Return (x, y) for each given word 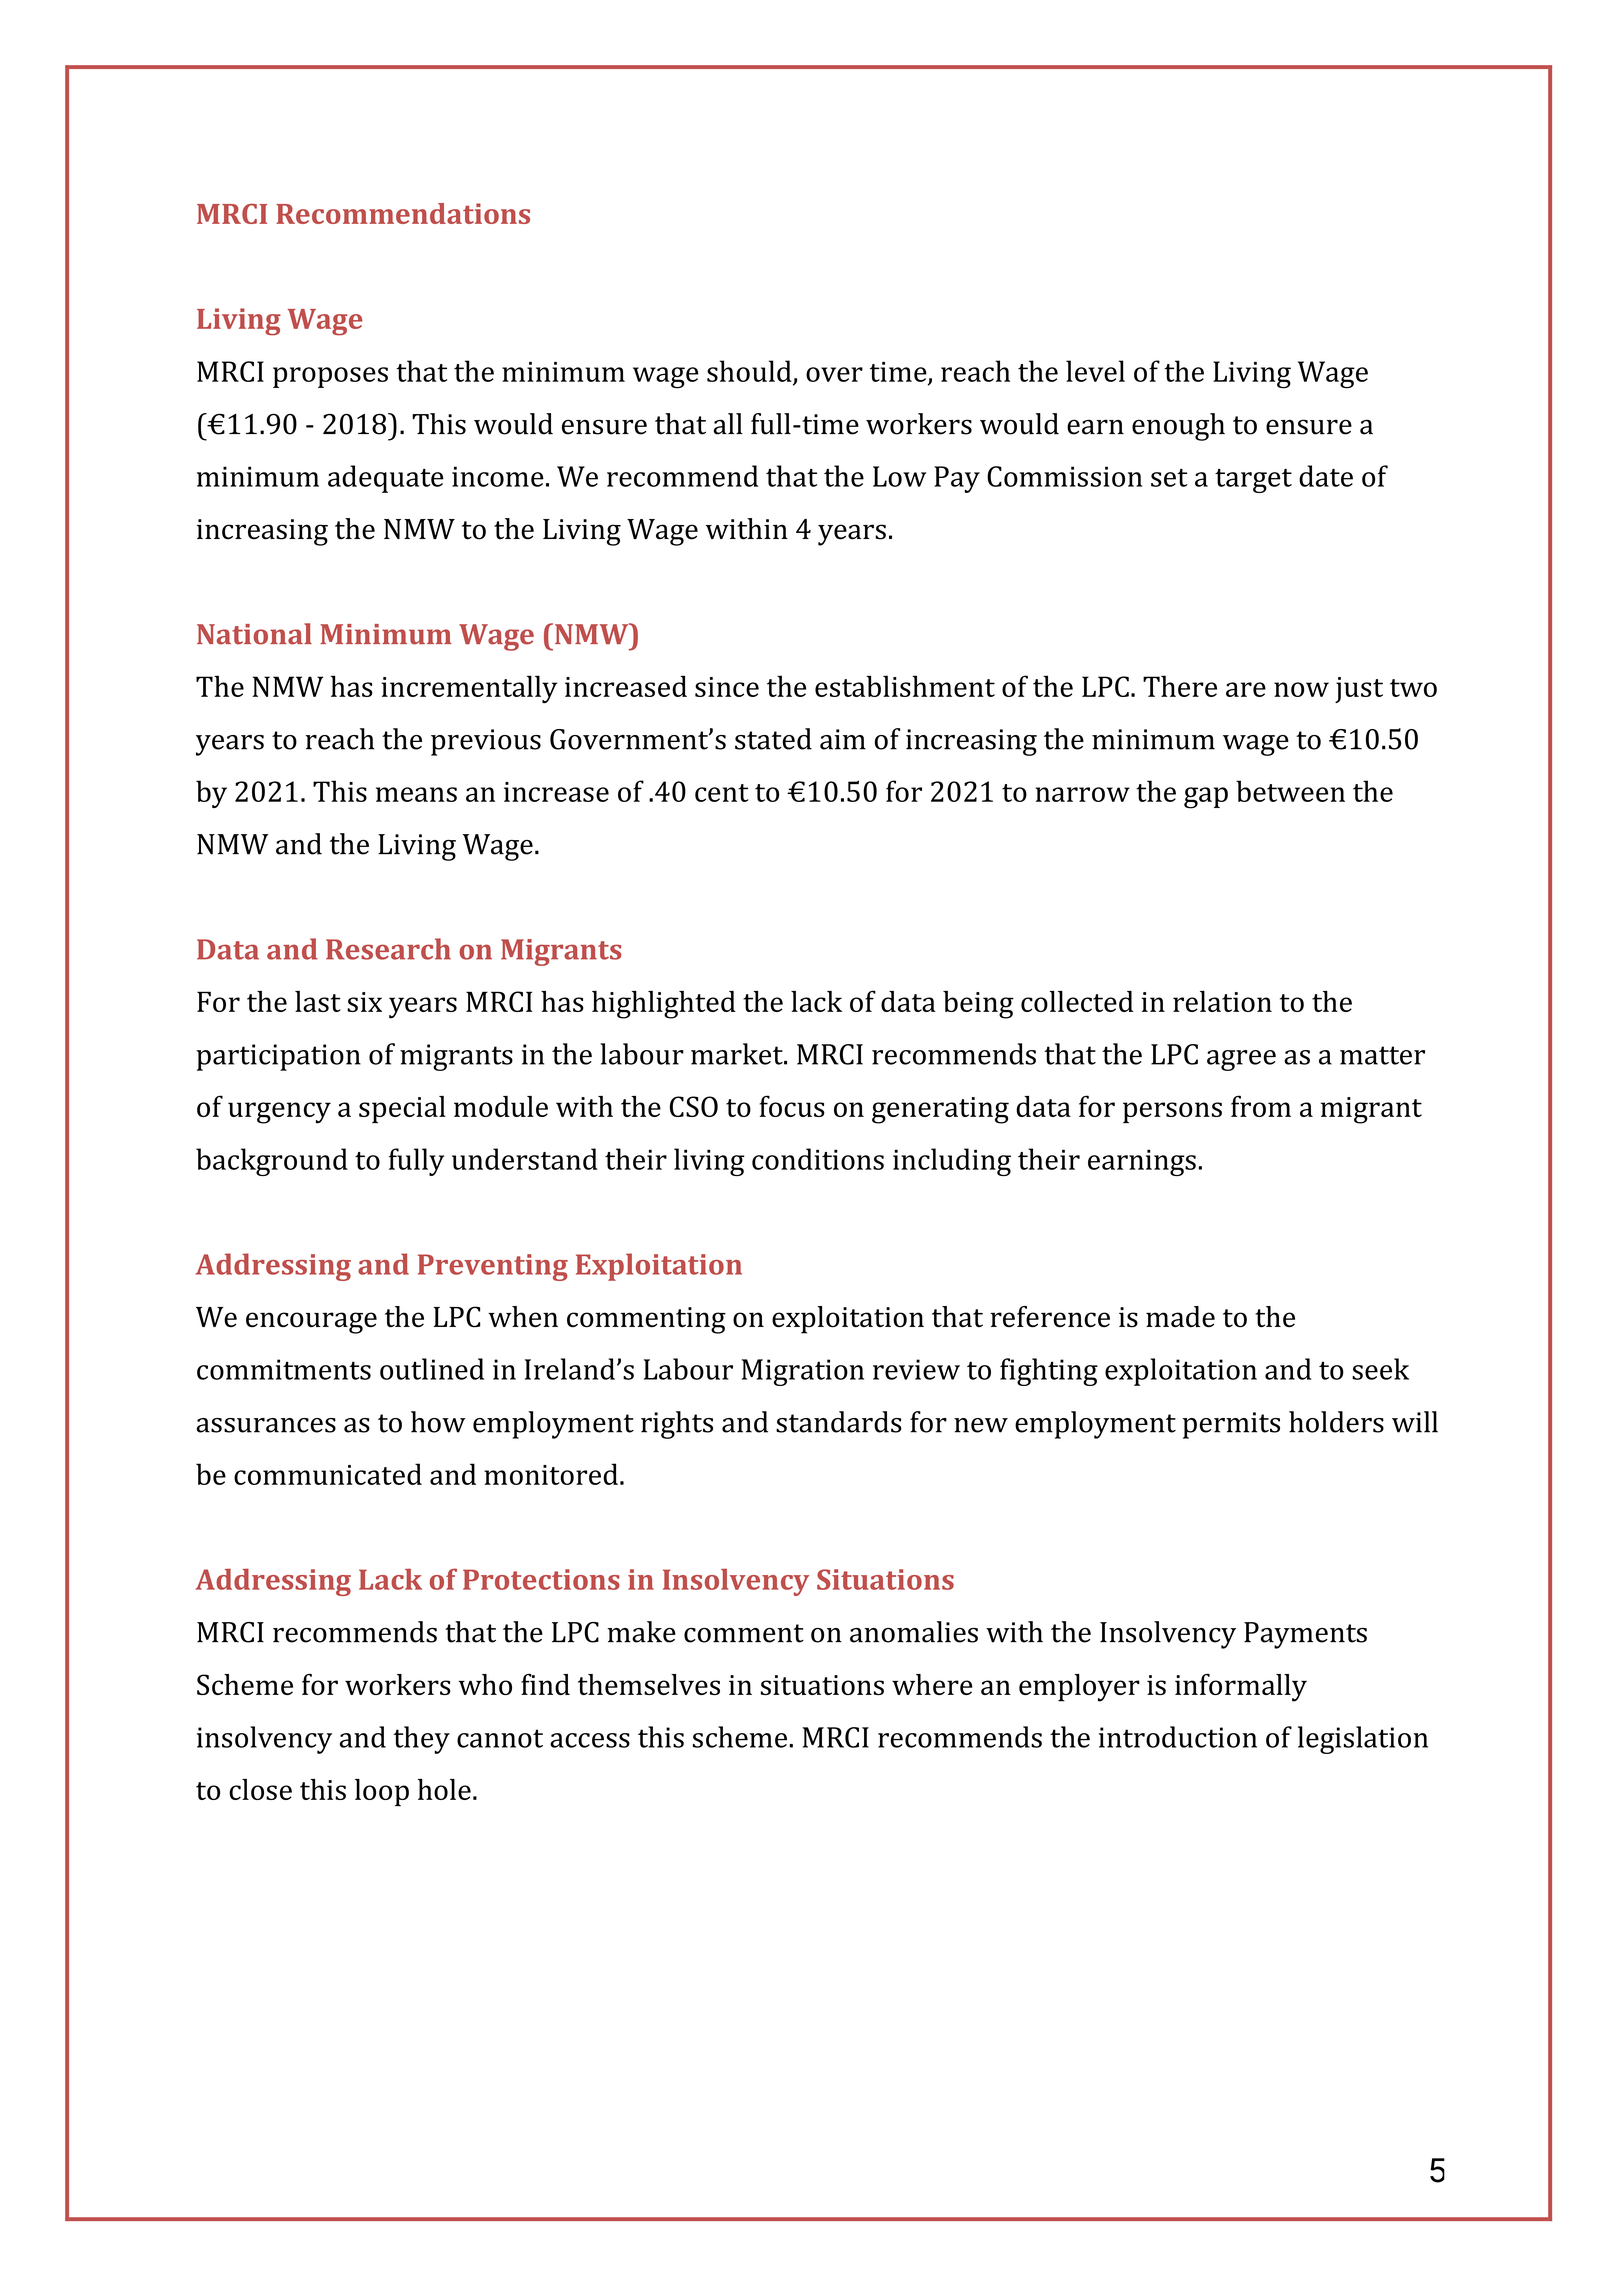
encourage (311, 1323)
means (416, 794)
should (750, 372)
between (1290, 791)
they (421, 1740)
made (1180, 1316)
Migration (803, 1372)
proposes (330, 377)
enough (1178, 427)
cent (721, 793)
